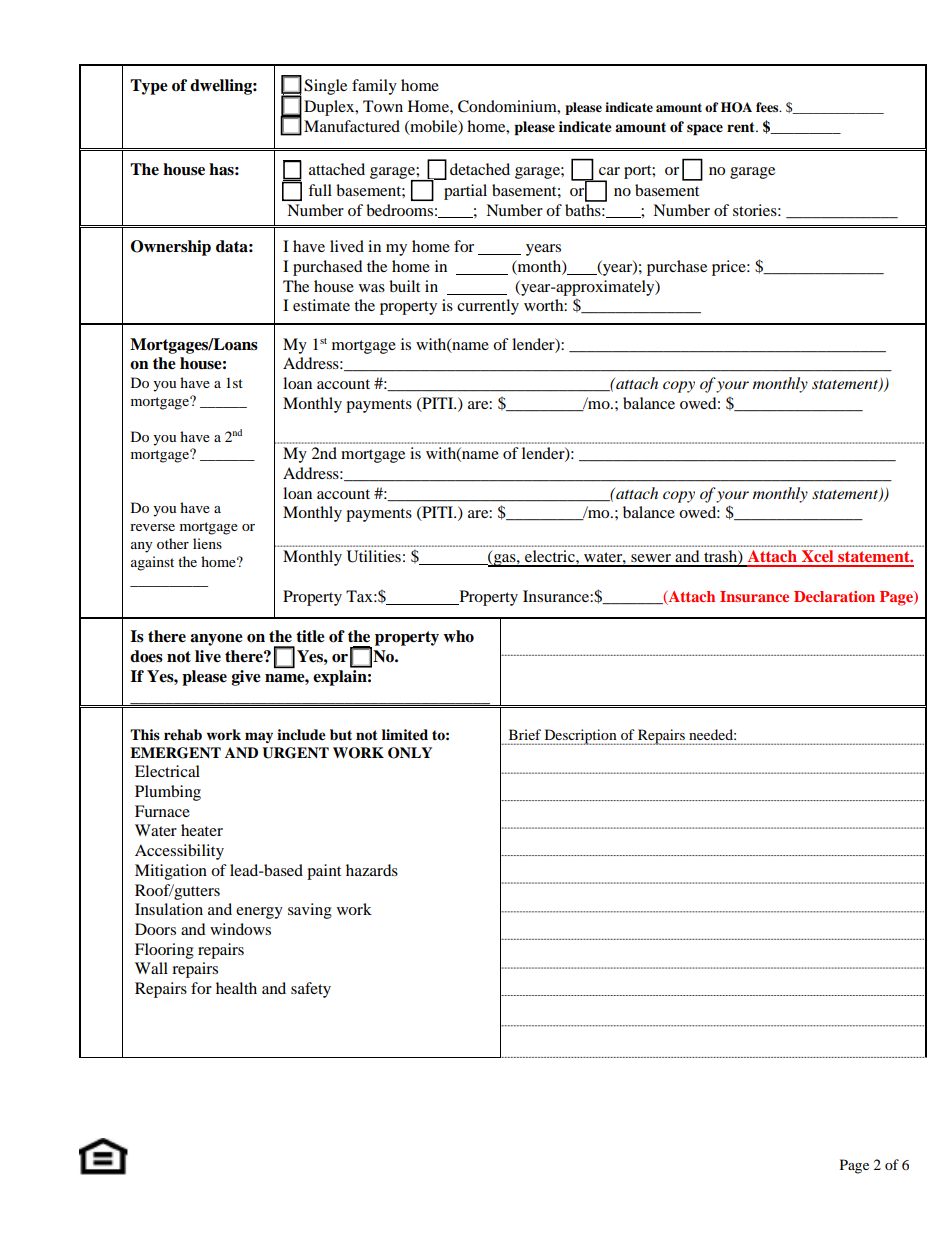  What do you see at coordinates (311, 990) in the page?
I see `safety` at bounding box center [311, 990].
